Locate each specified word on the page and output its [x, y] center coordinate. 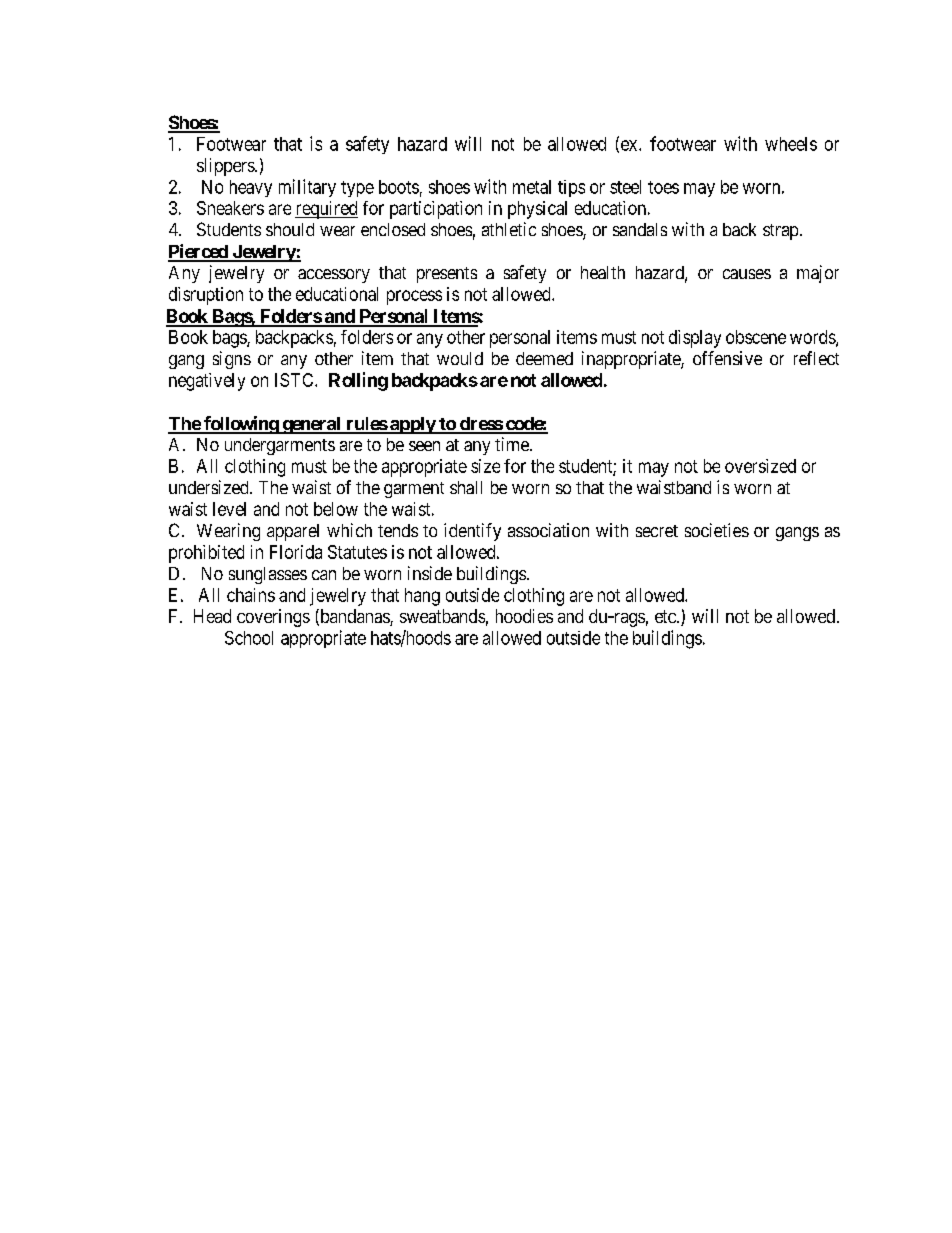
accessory [334, 276]
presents [447, 275]
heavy [251, 188]
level [229, 509]
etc [666, 616]
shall [466, 487]
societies [717, 530]
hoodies [524, 616]
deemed [544, 358]
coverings [273, 618]
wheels [791, 144]
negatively [207, 382]
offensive [727, 358]
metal [532, 187]
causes [747, 274]
